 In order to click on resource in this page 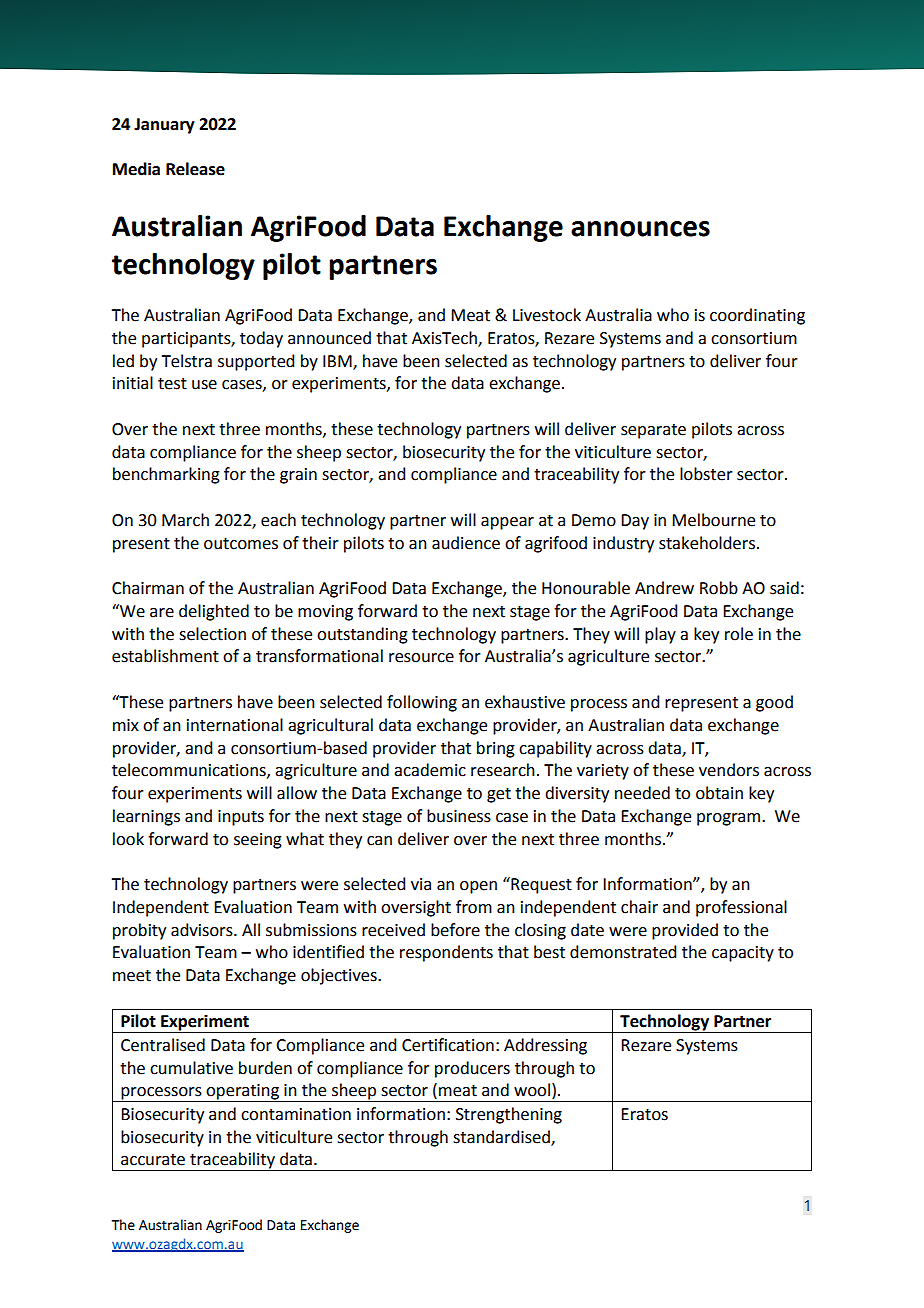, I will do `click(421, 658)`.
